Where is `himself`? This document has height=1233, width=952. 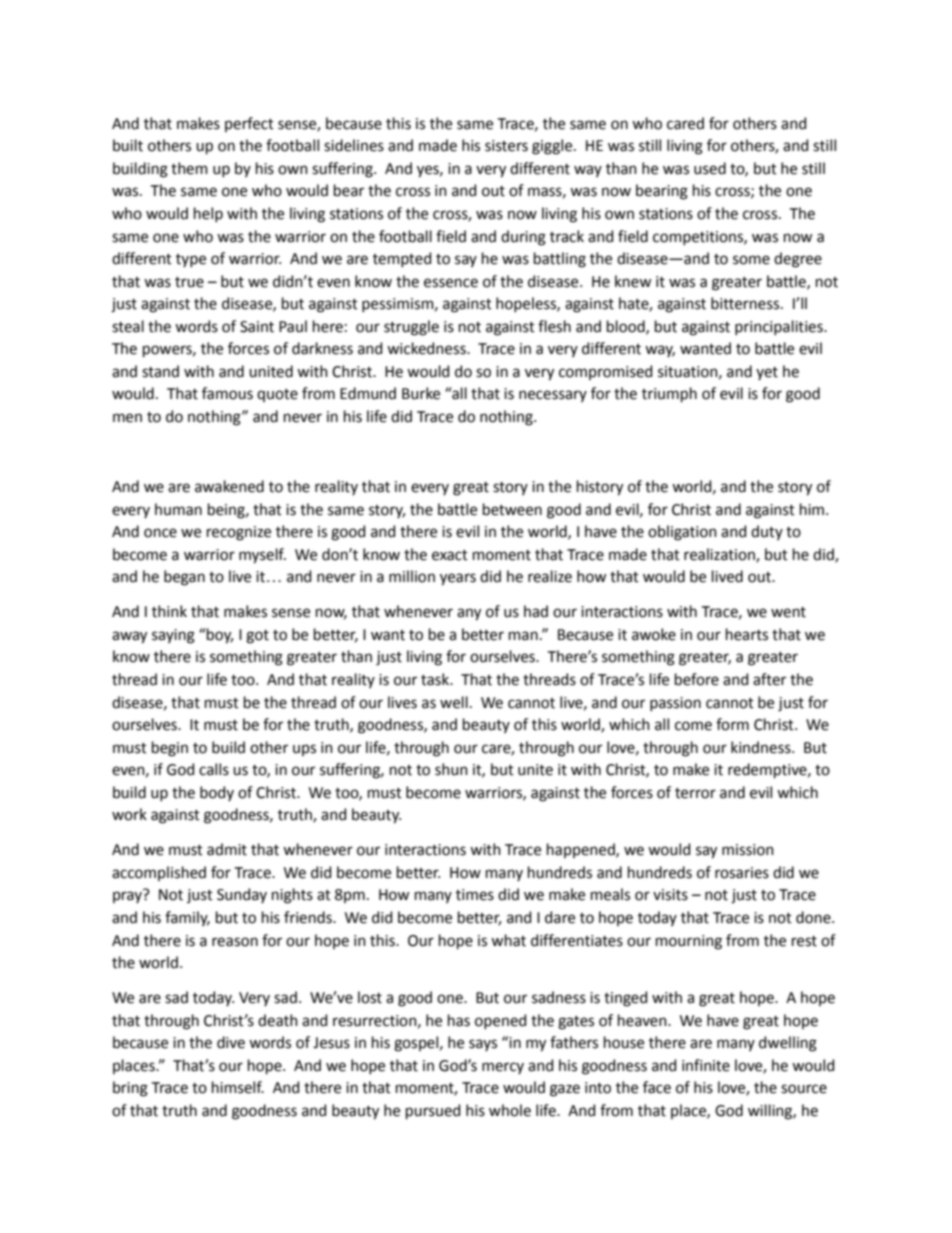 himself is located at coordinates (238, 1087).
